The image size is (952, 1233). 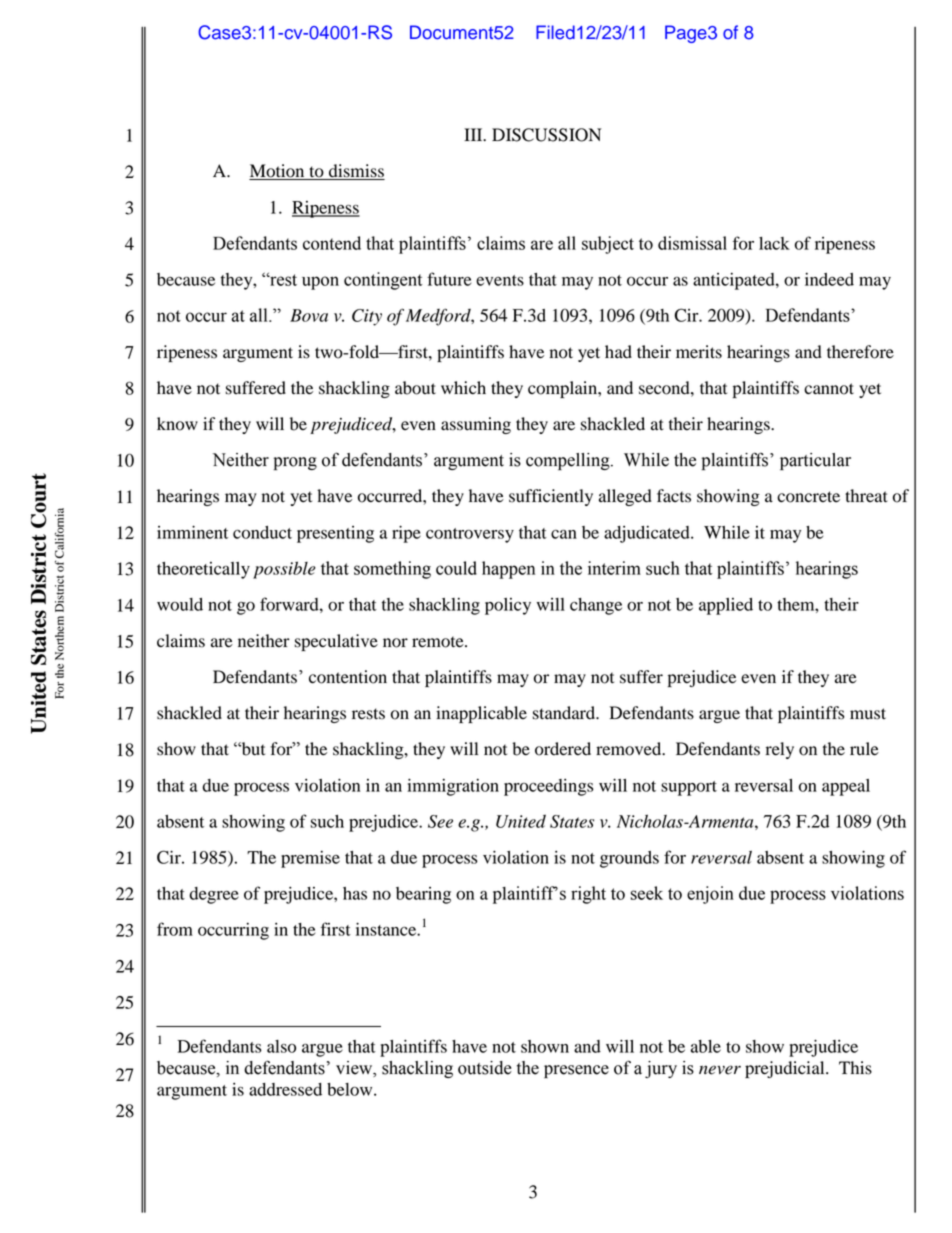 What do you see at coordinates (726, 606) in the screenshot?
I see `applied` at bounding box center [726, 606].
